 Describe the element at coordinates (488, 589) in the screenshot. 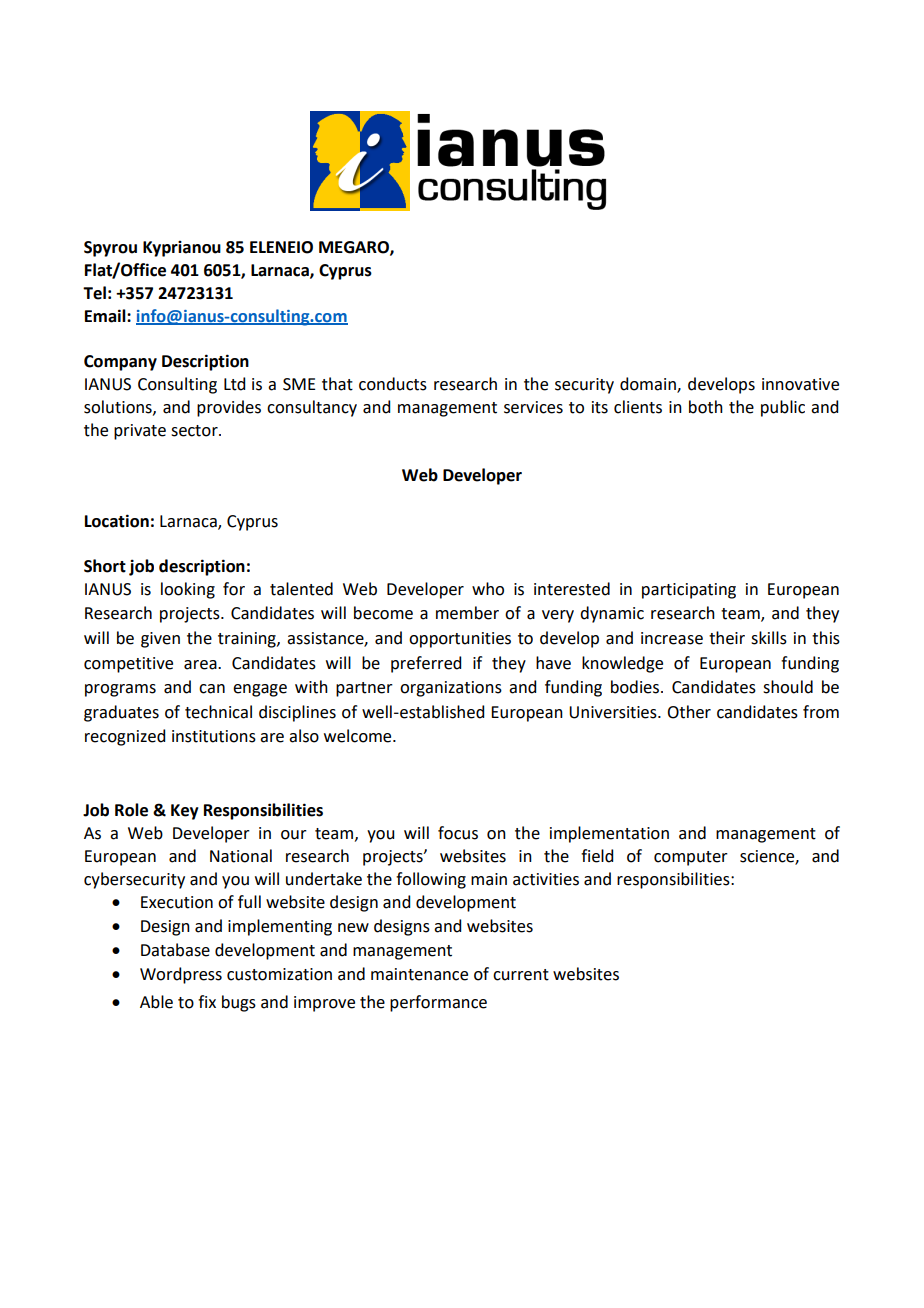

I see `who` at that location.
